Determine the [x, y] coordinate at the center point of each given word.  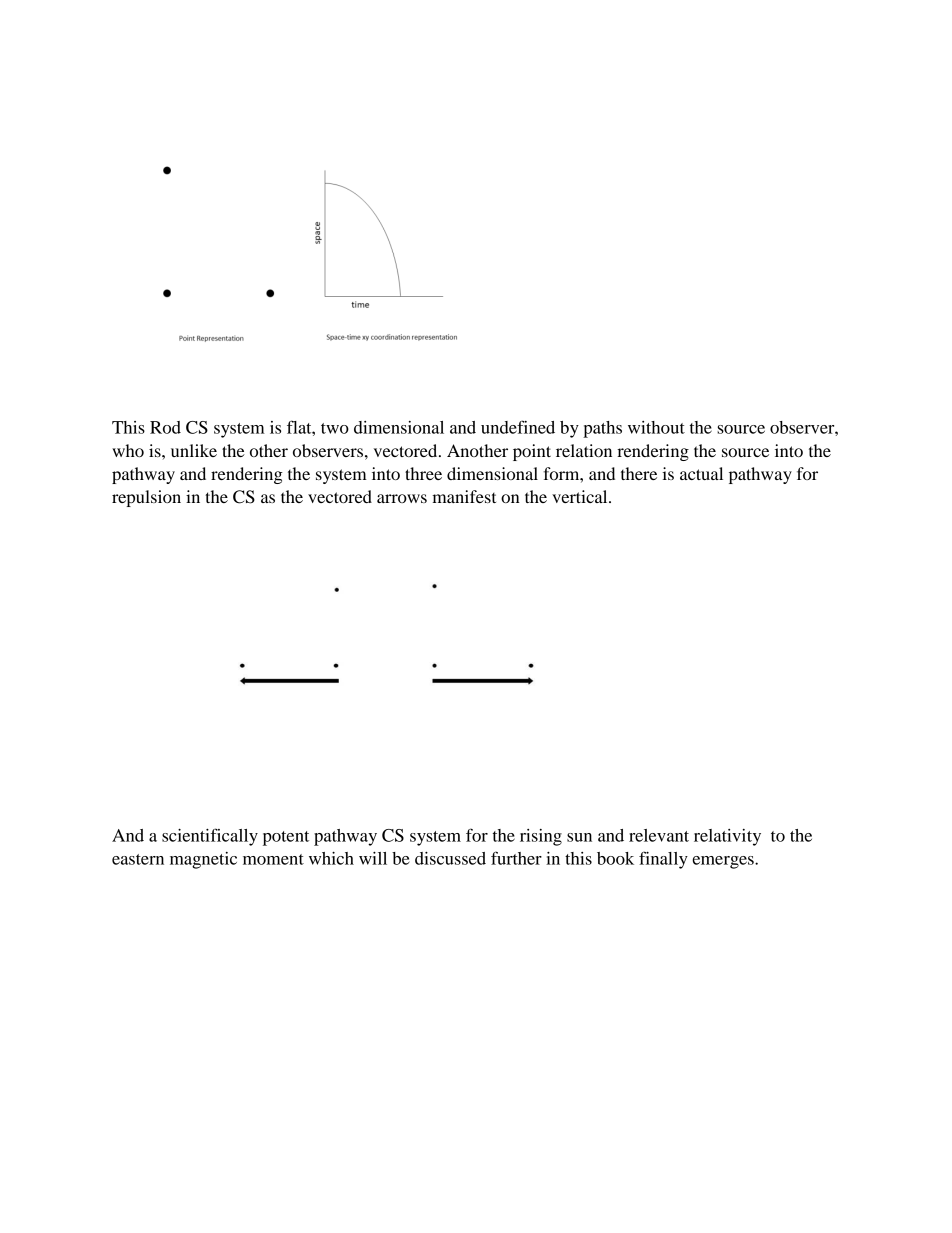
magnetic [203, 860]
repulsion [146, 498]
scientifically [210, 837]
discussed [450, 858]
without [656, 427]
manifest [464, 496]
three [423, 473]
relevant [659, 835]
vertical [581, 496]
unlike [194, 450]
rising [541, 837]
